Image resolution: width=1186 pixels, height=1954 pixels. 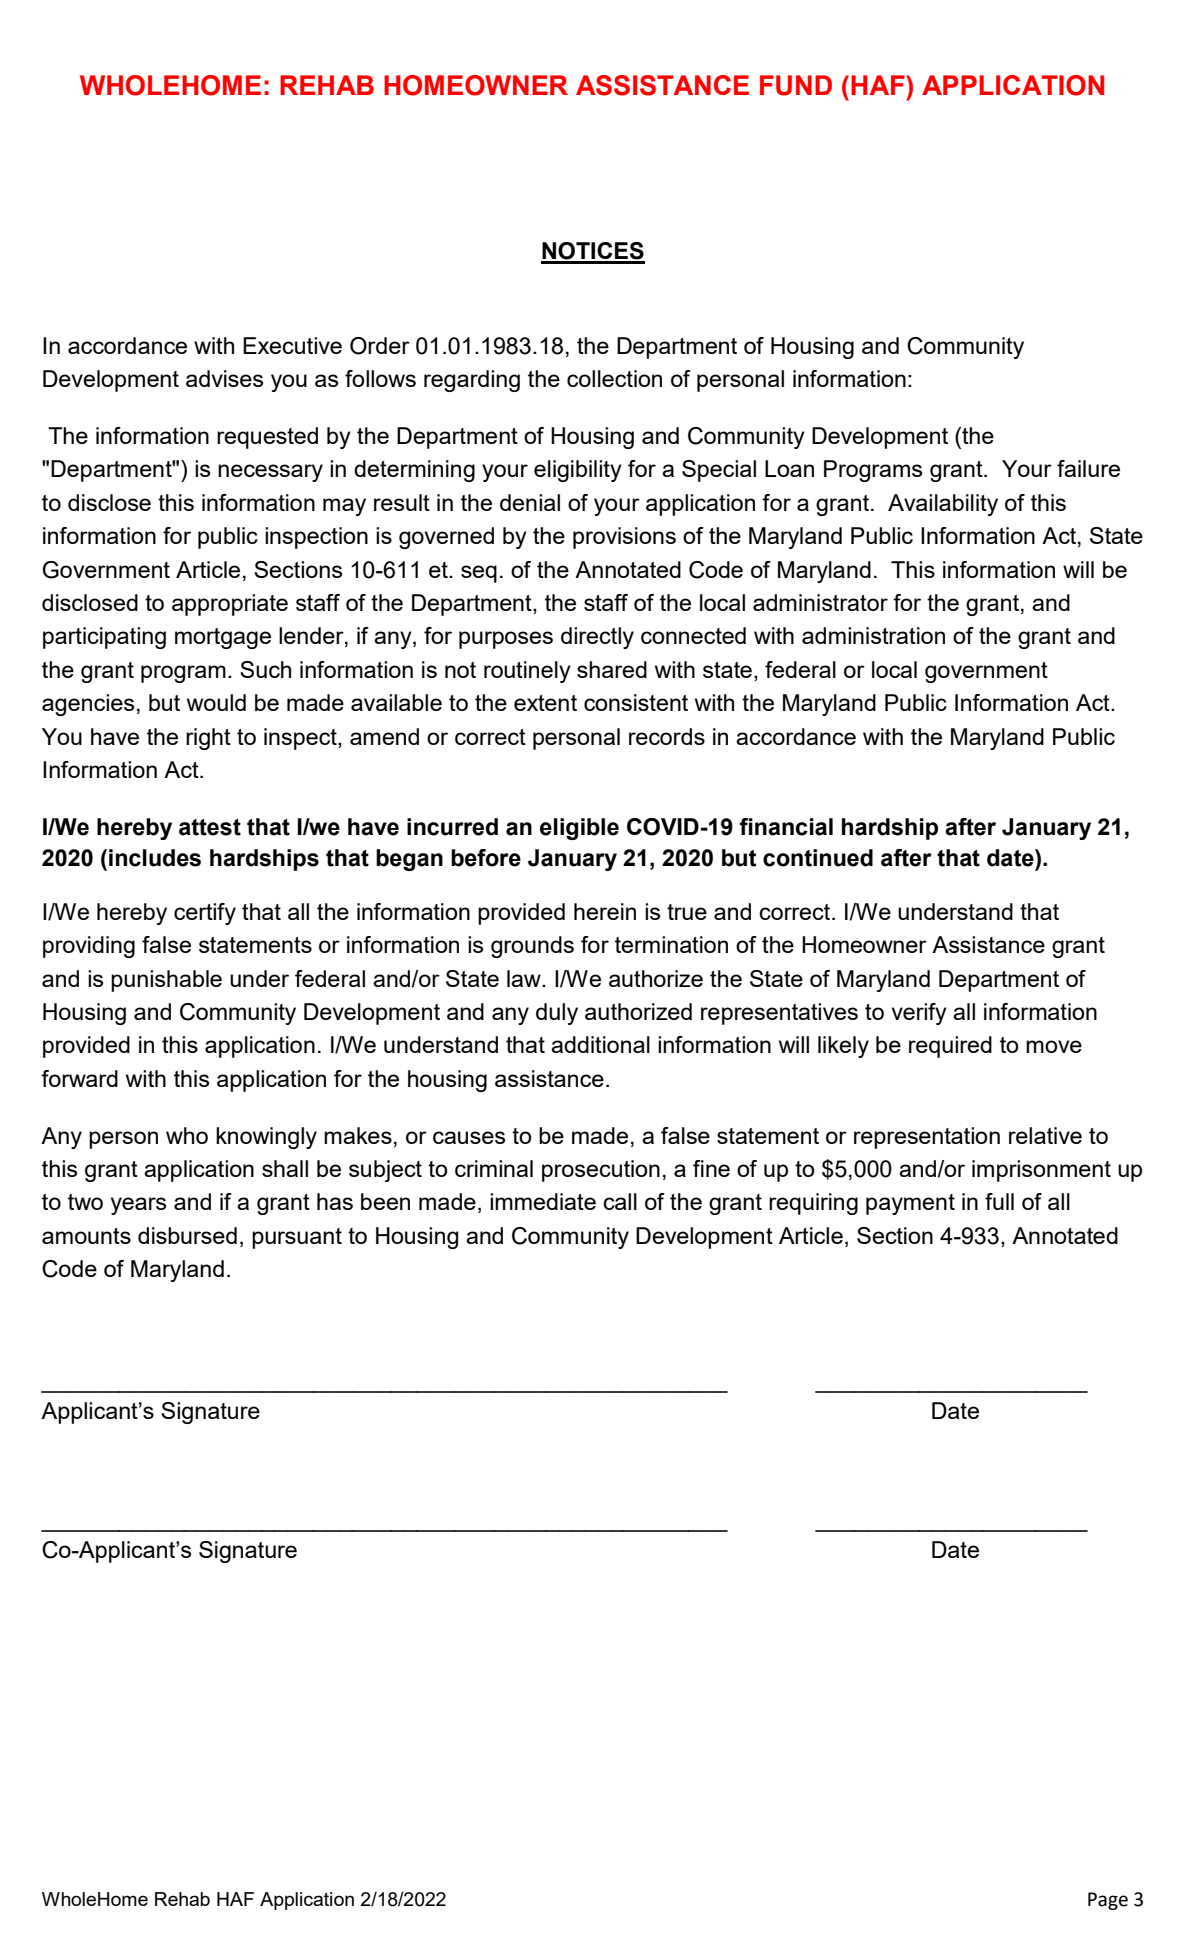 What do you see at coordinates (1088, 468) in the screenshot?
I see `failure` at bounding box center [1088, 468].
